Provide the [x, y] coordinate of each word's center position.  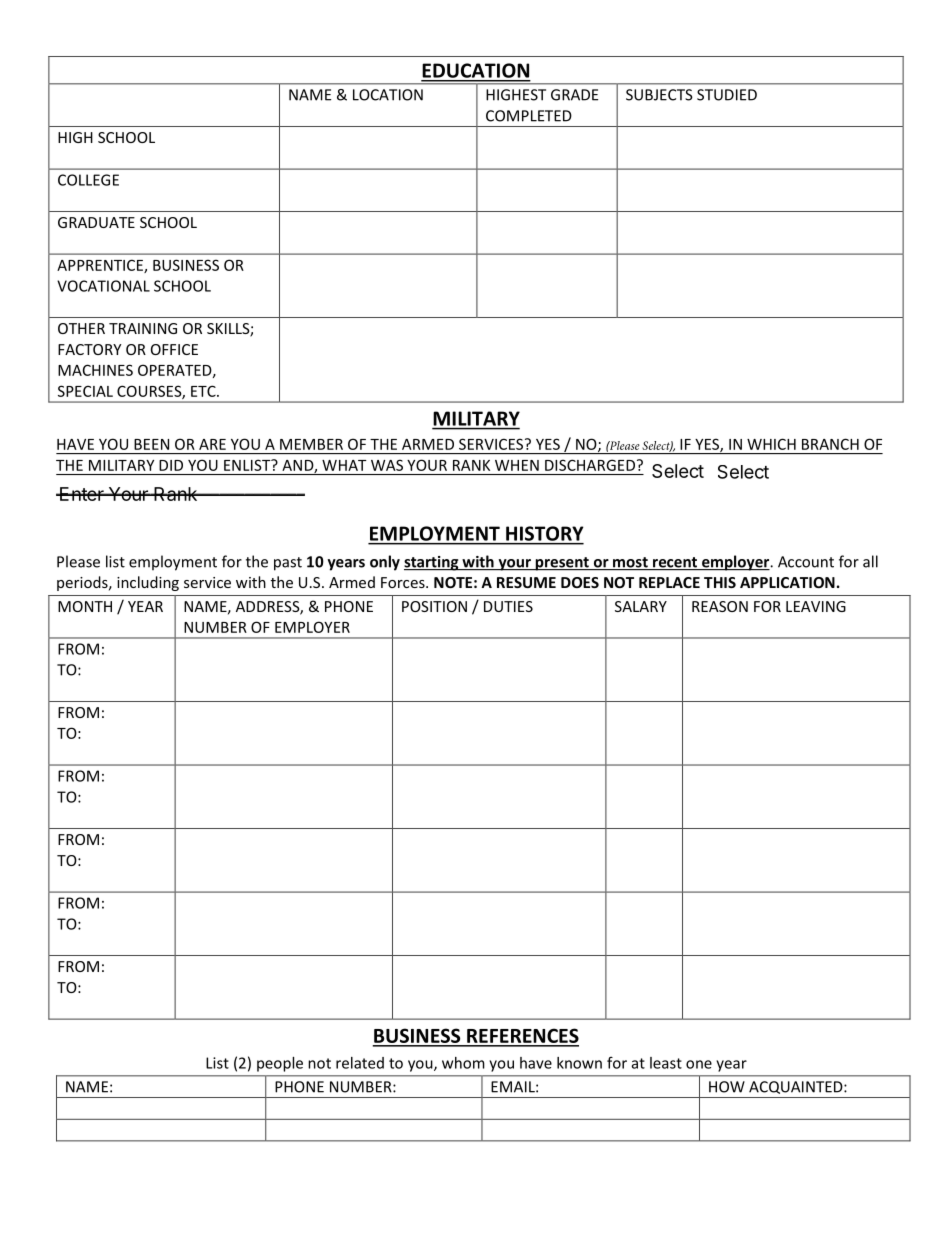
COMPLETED [529, 116]
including [148, 583]
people [280, 1064]
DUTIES [508, 606]
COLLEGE [88, 180]
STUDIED [727, 95]
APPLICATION [787, 582]
